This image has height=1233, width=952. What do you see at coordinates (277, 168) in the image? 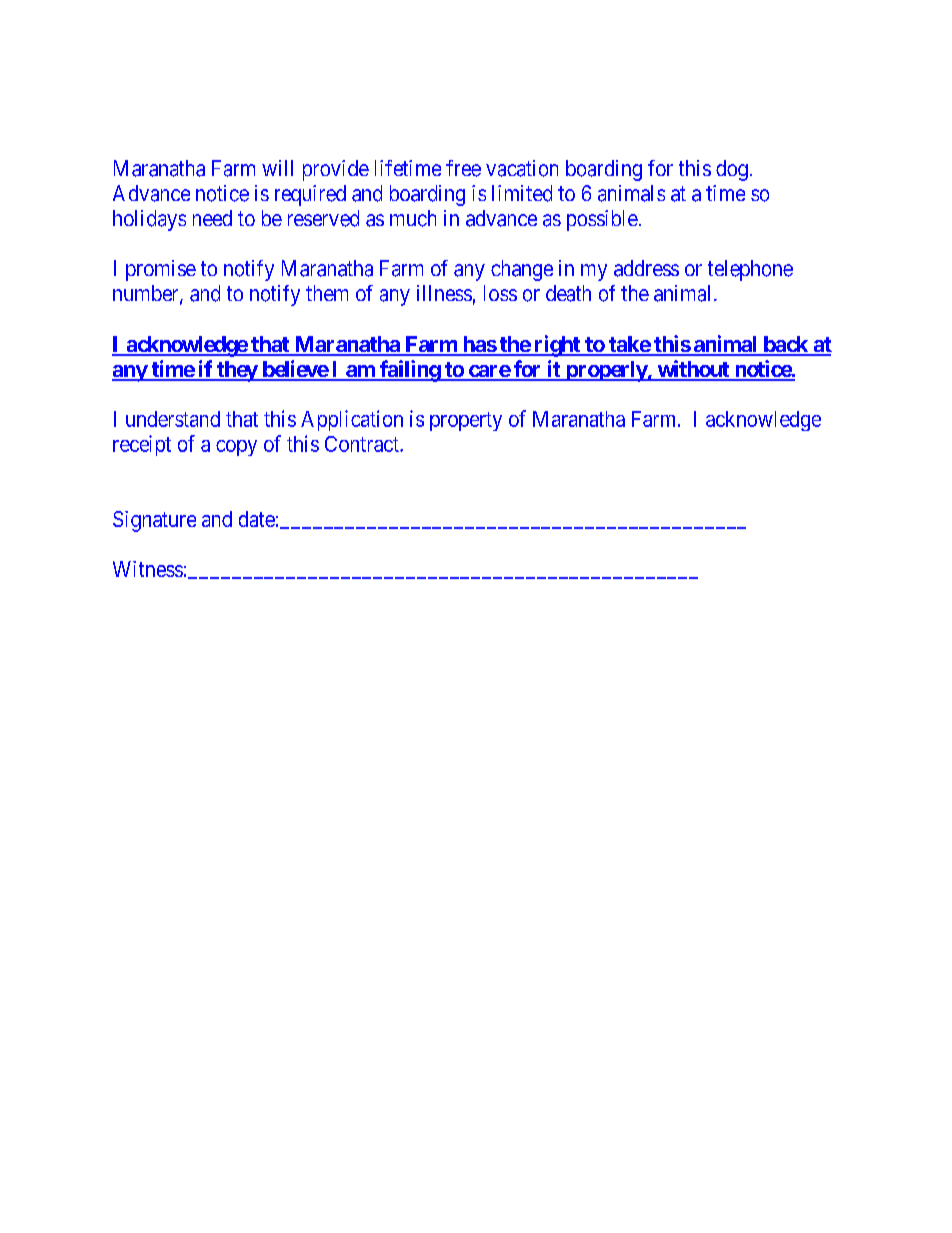
I see `will` at bounding box center [277, 168].
